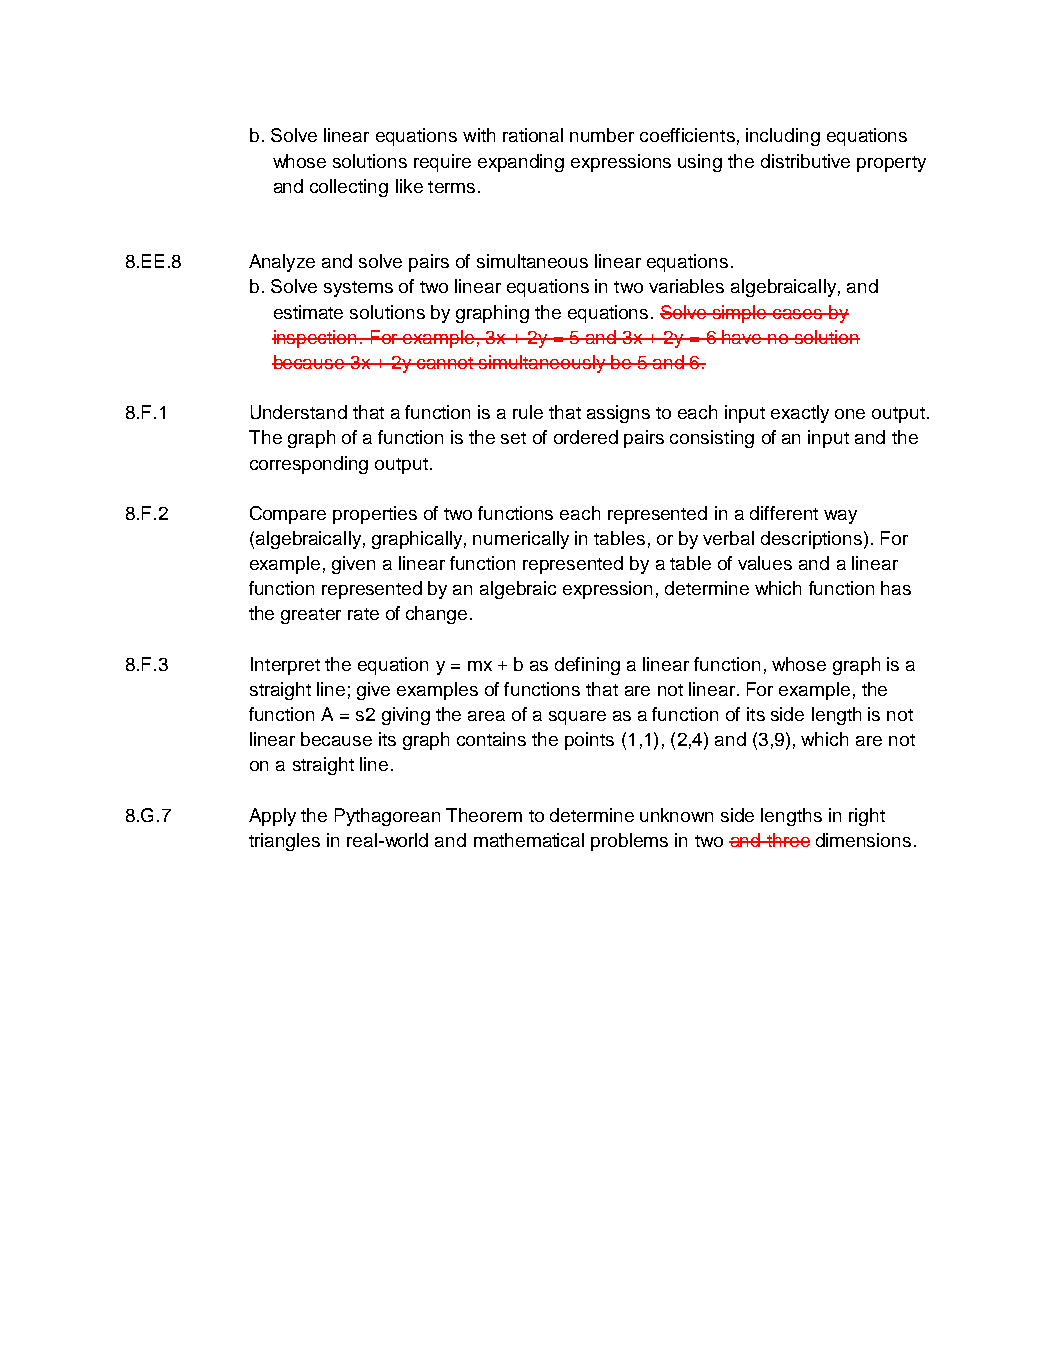  Describe the element at coordinates (587, 666) in the document. I see `defining` at that location.
